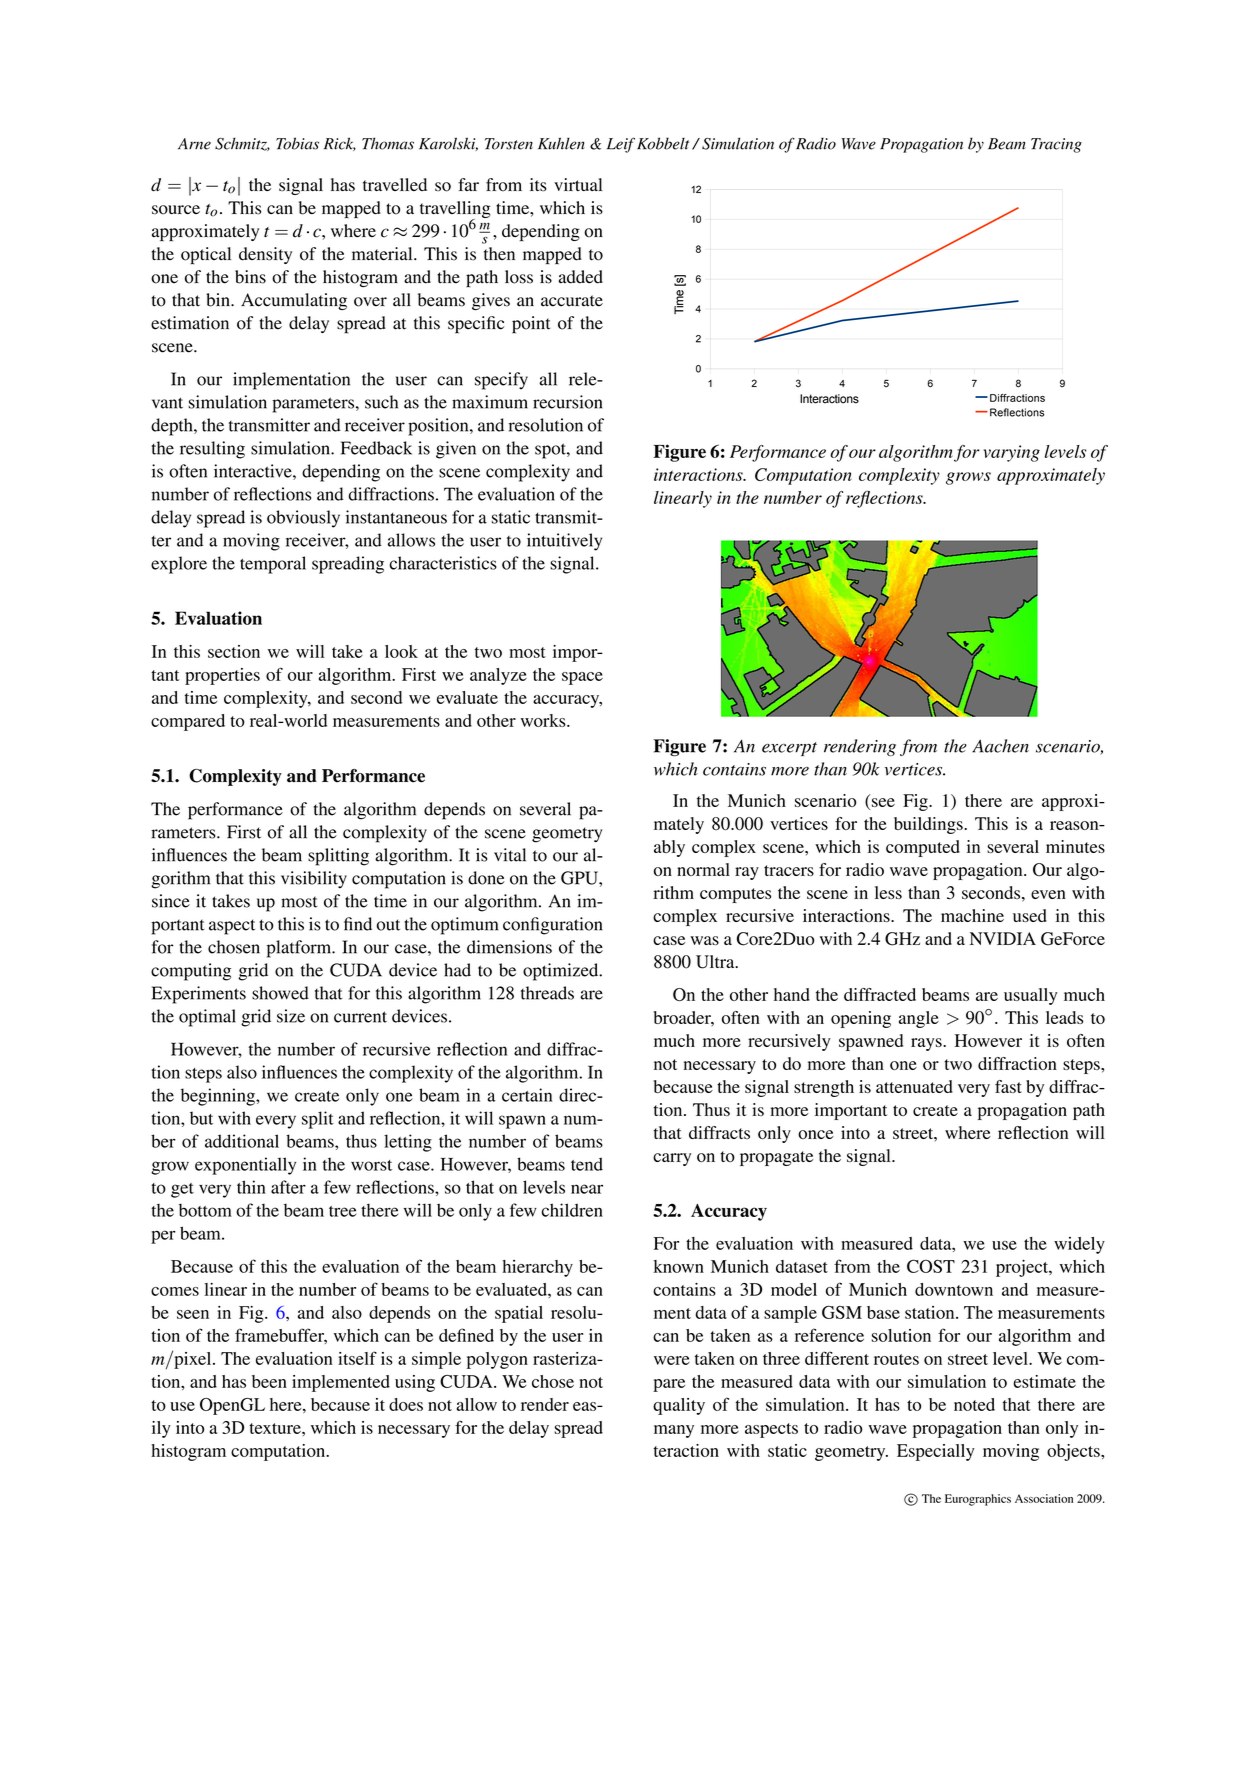 Image resolution: width=1250 pixels, height=1768 pixels. What do you see at coordinates (314, 880) in the image?
I see `visibility` at bounding box center [314, 880].
